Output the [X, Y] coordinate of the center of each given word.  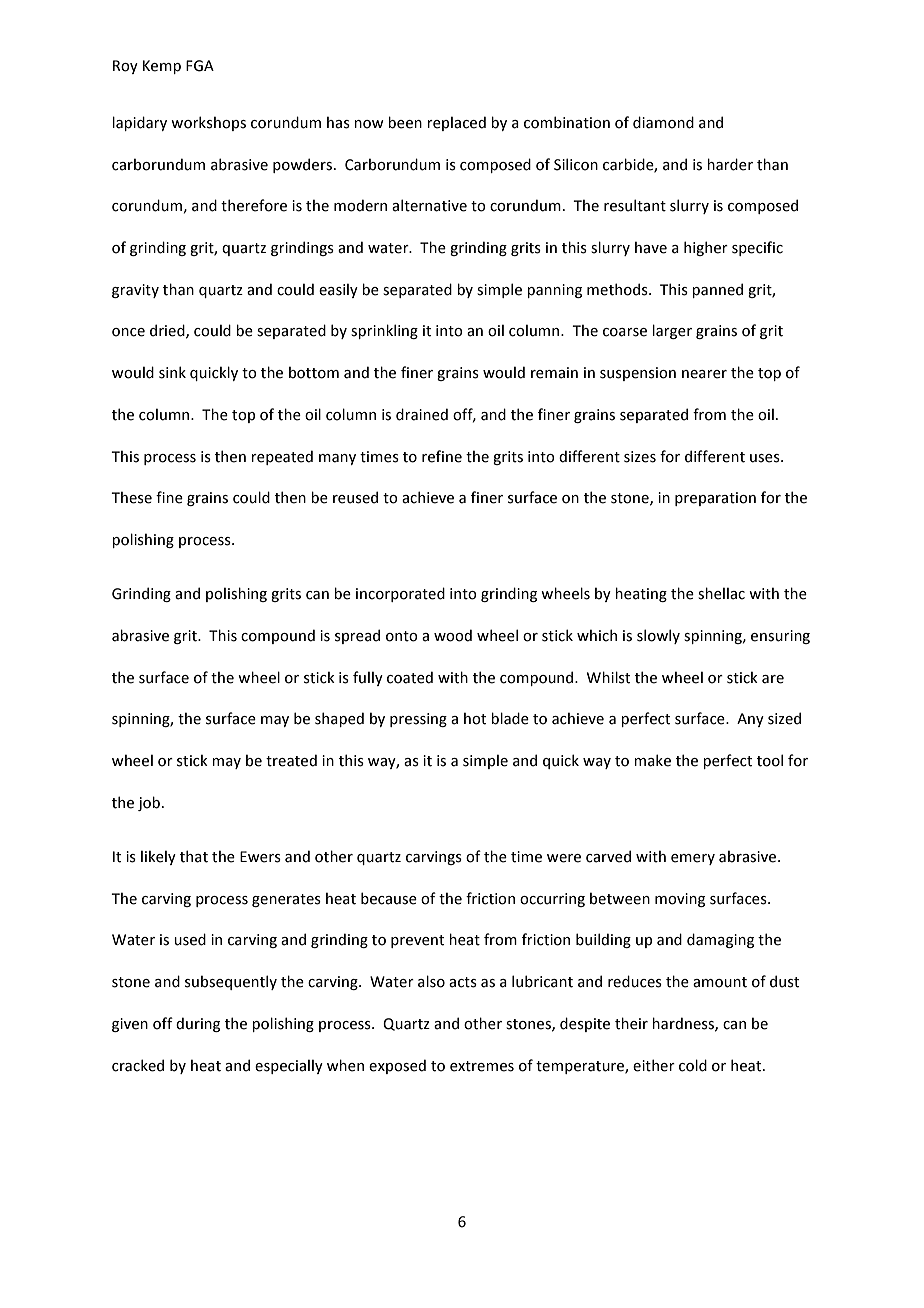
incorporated [400, 594]
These [131, 498]
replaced [456, 123]
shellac [721, 593]
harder [730, 164]
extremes [482, 1066]
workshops [208, 123]
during [198, 1024]
